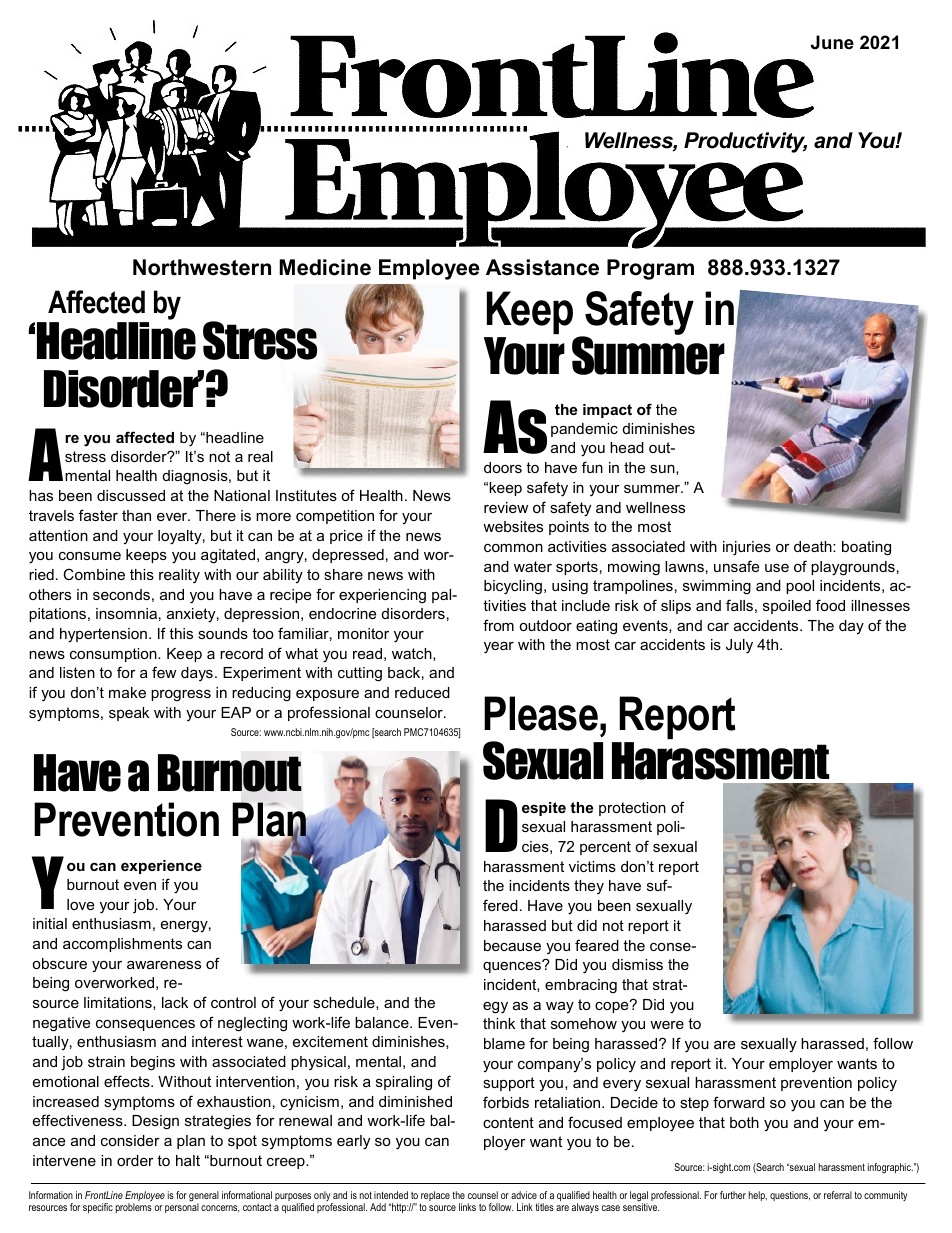 The image size is (952, 1233). What do you see at coordinates (745, 142) in the screenshot?
I see `Productivity` at bounding box center [745, 142].
